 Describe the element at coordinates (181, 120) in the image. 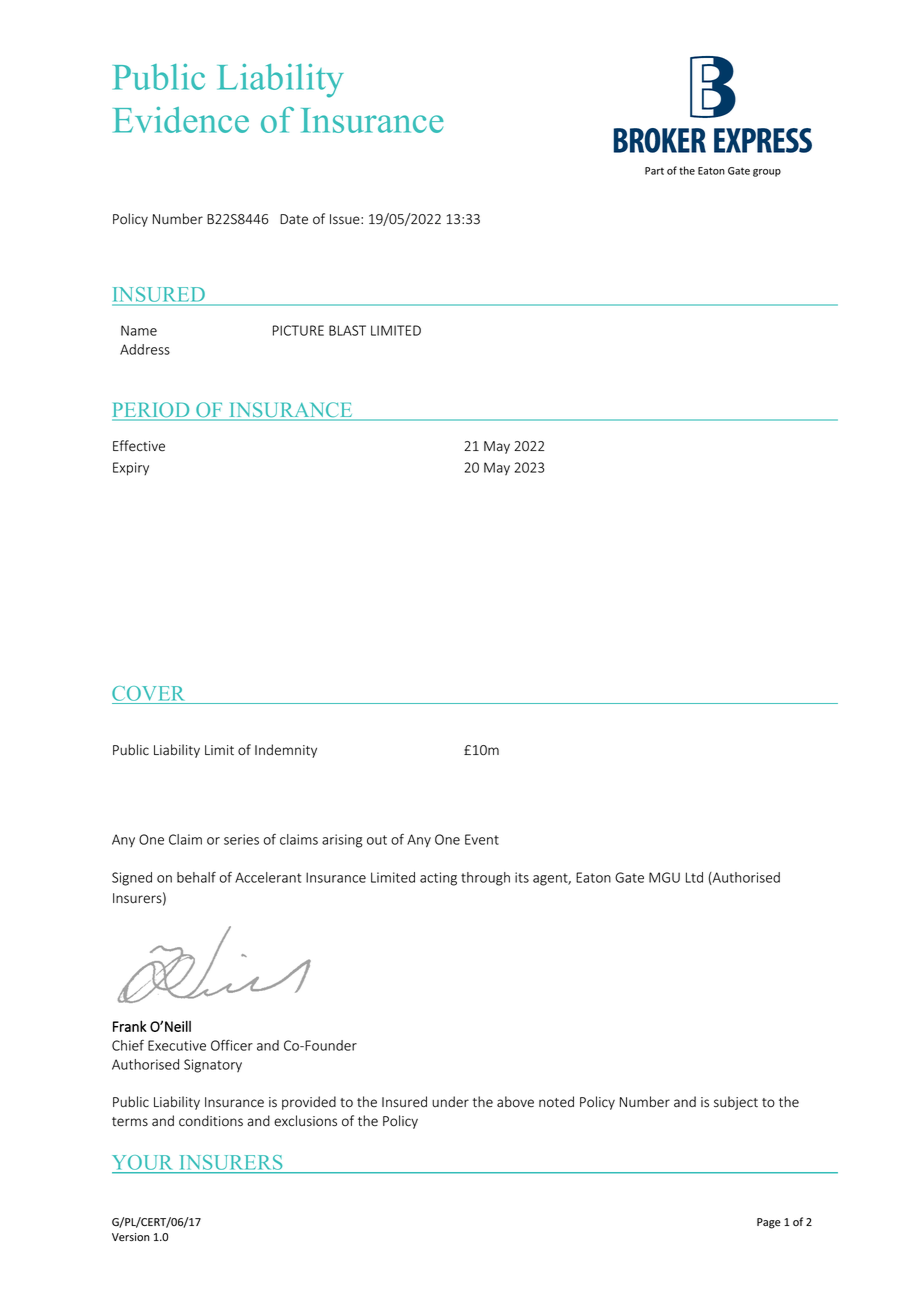

I see `Evidence` at that location.
